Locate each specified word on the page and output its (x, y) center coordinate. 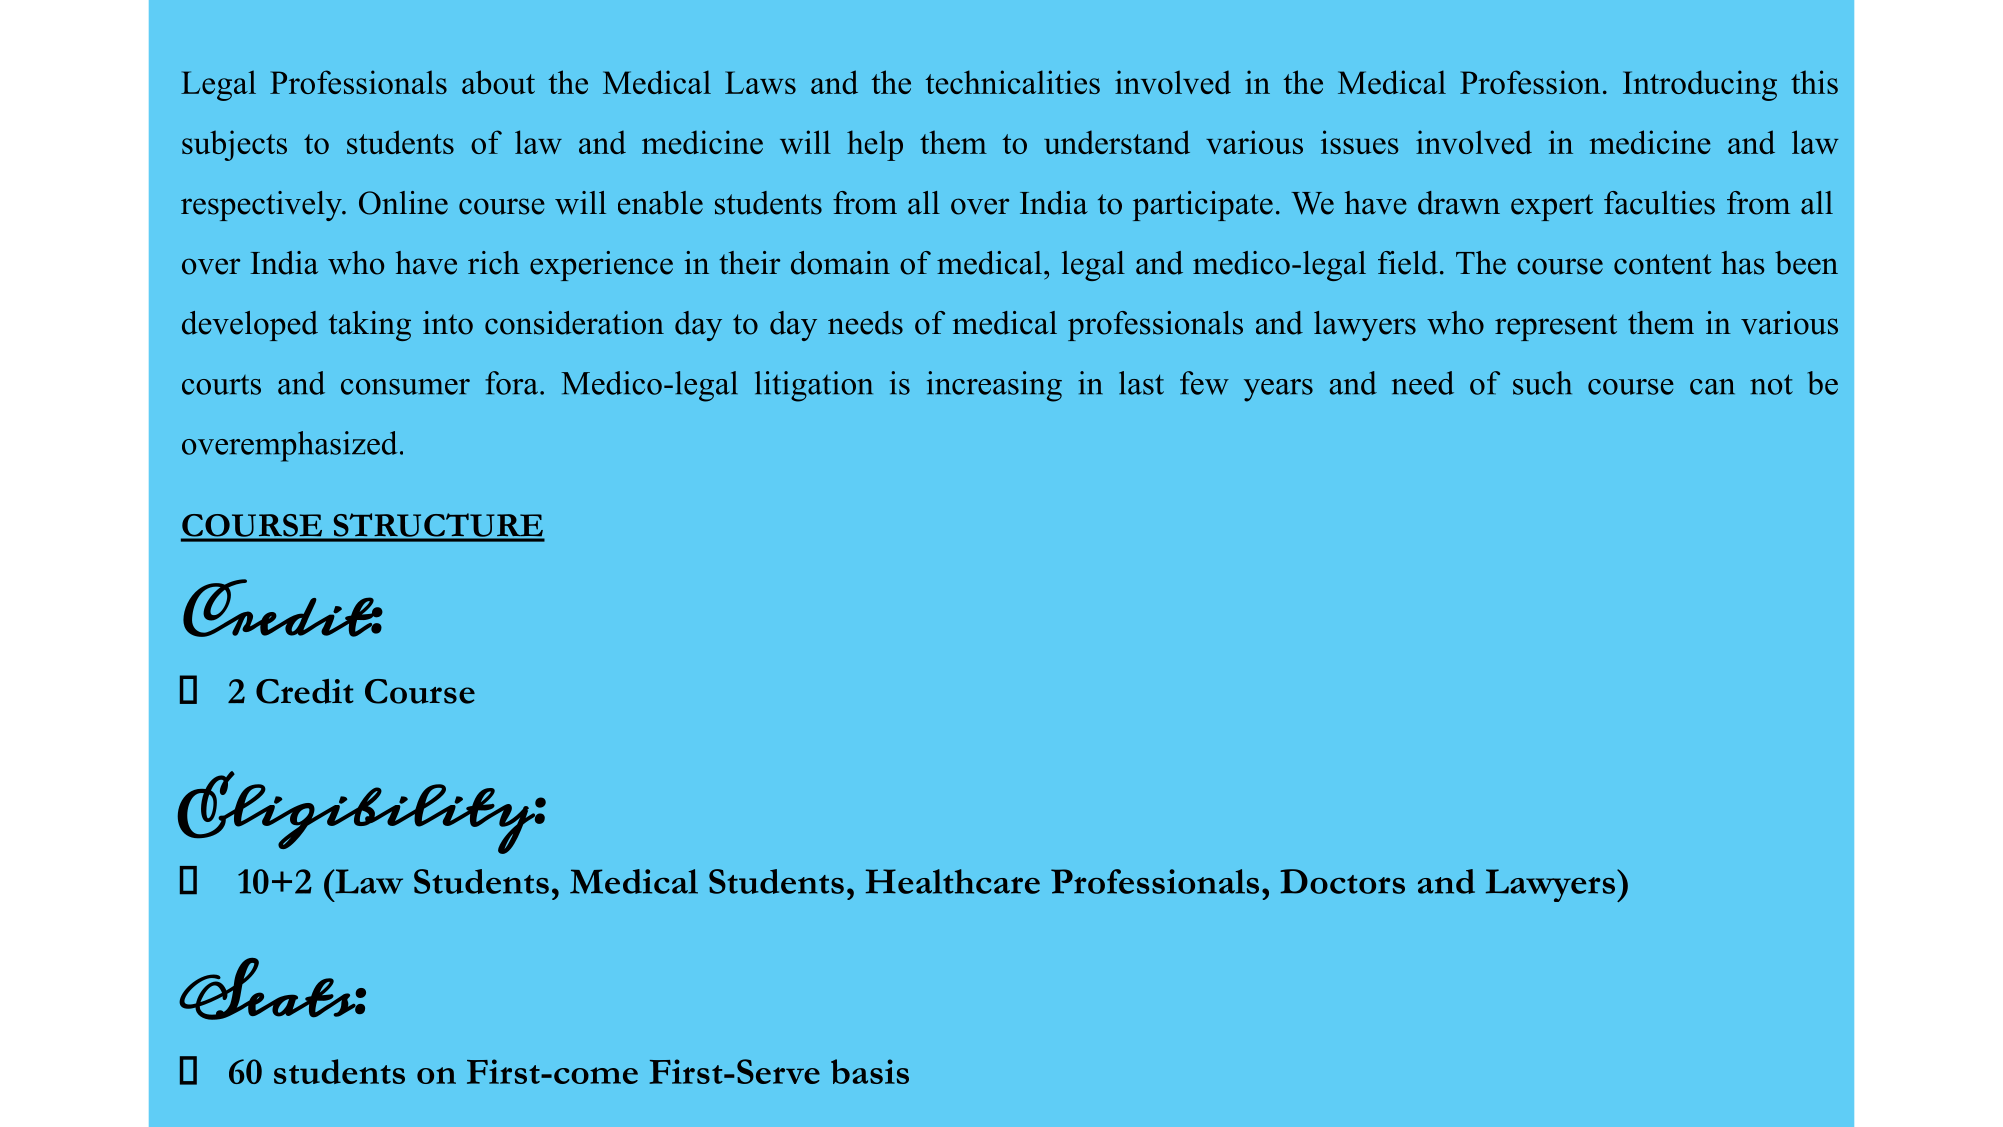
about (498, 82)
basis (870, 1071)
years (1278, 390)
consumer (405, 387)
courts (221, 385)
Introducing (1700, 85)
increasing (994, 386)
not (1771, 384)
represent (1556, 327)
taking (370, 326)
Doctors (1342, 881)
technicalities (1012, 82)
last (1141, 383)
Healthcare (953, 881)
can (1712, 387)
